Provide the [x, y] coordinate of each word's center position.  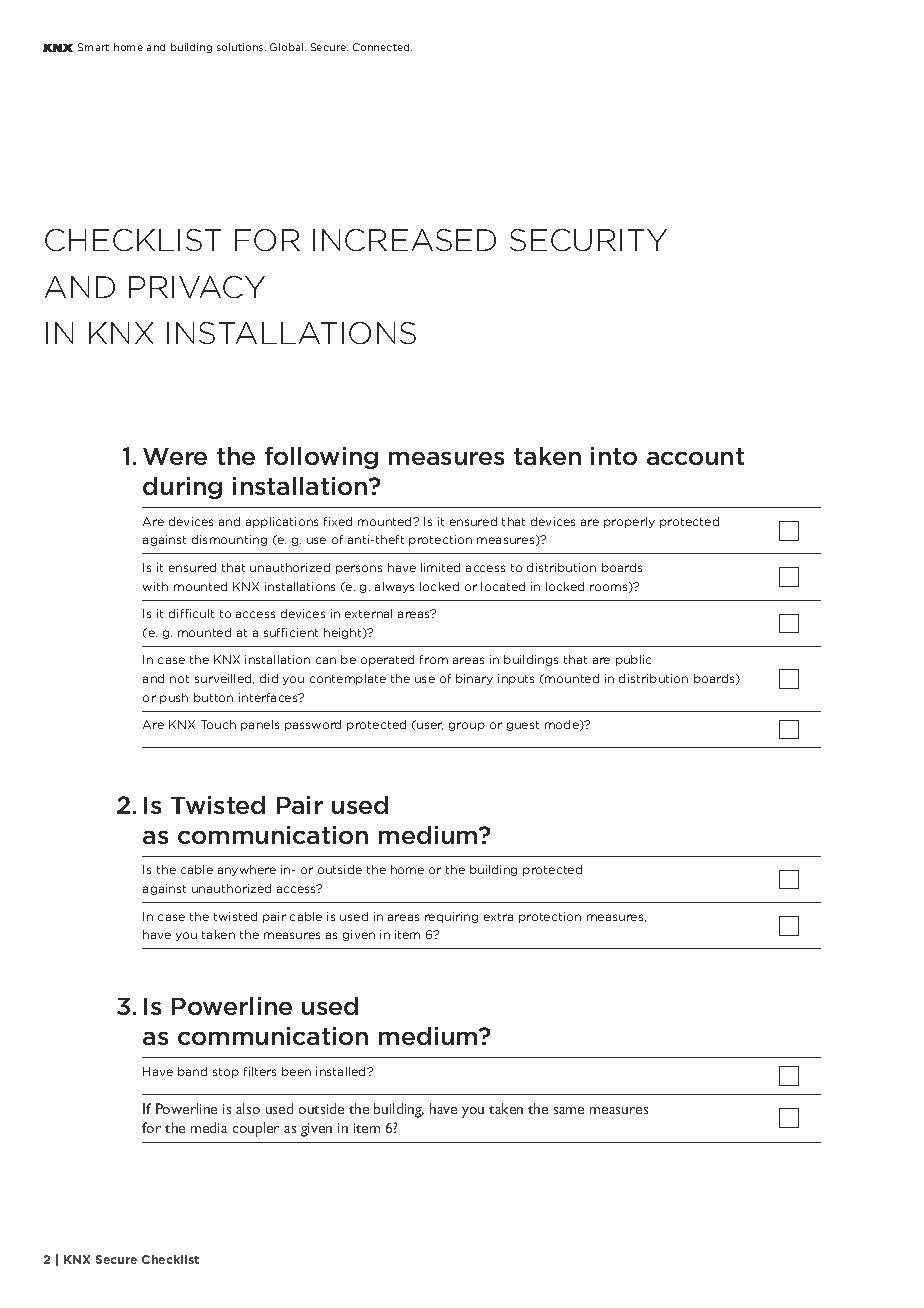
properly [629, 522]
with [155, 586]
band [192, 1071]
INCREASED [404, 240]
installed [342, 1071]
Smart [93, 47]
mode [563, 725]
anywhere [247, 870]
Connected [382, 47]
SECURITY [588, 240]
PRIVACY [197, 287]
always [394, 587]
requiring [451, 917]
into [614, 456]
